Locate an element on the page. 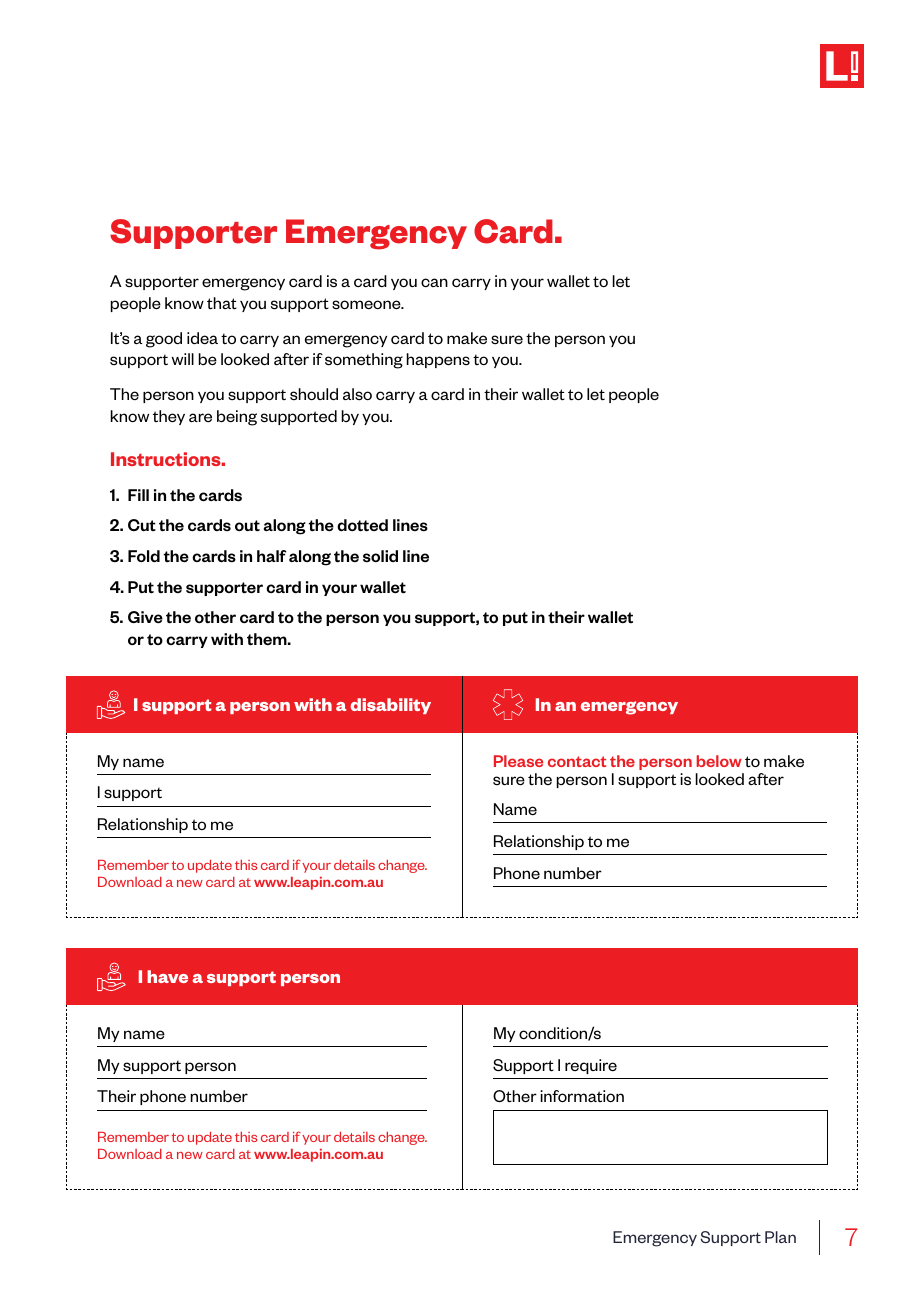 The width and height of the document is (924, 1308). that is located at coordinates (222, 303).
